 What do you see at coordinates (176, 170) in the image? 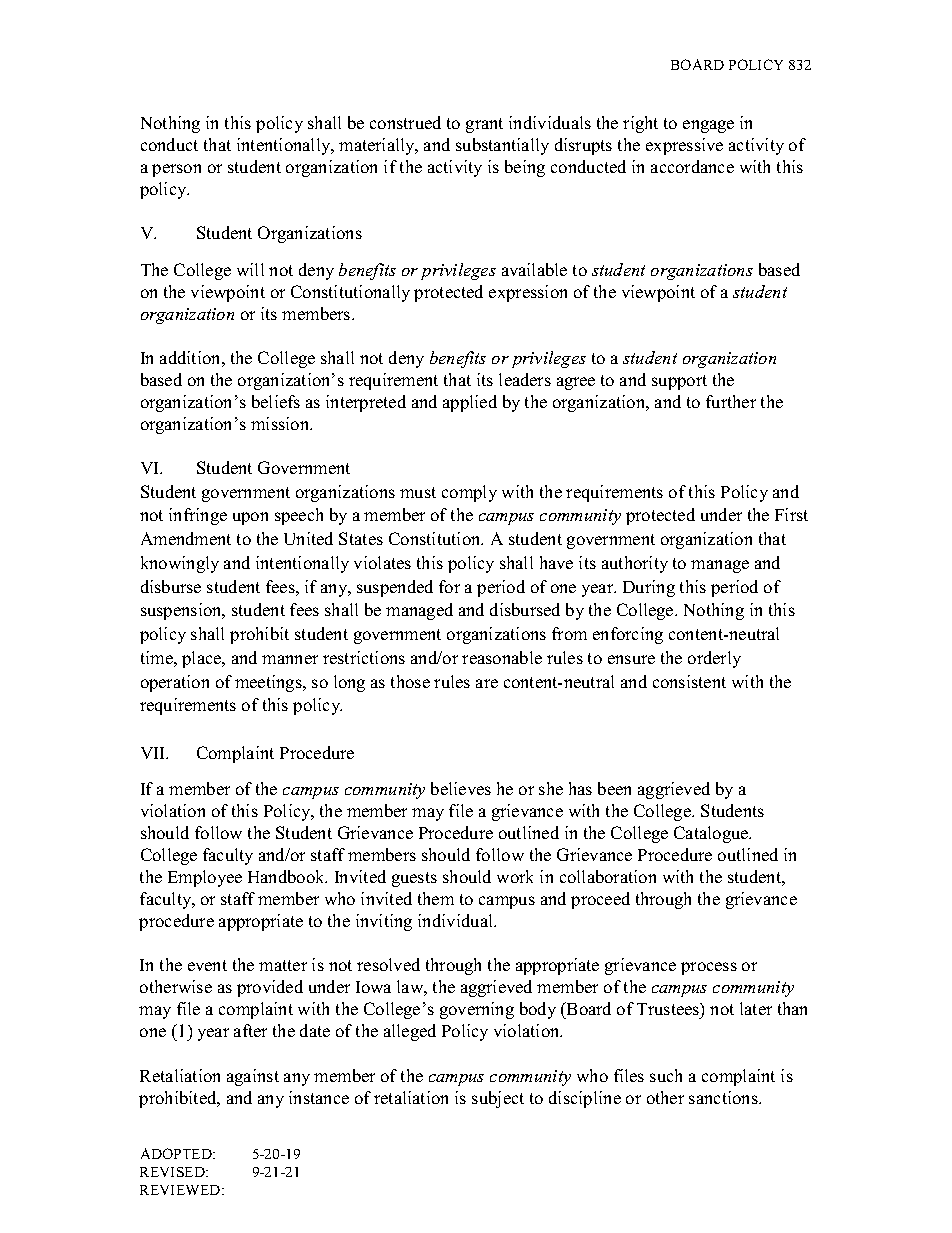
I see `person` at bounding box center [176, 170].
